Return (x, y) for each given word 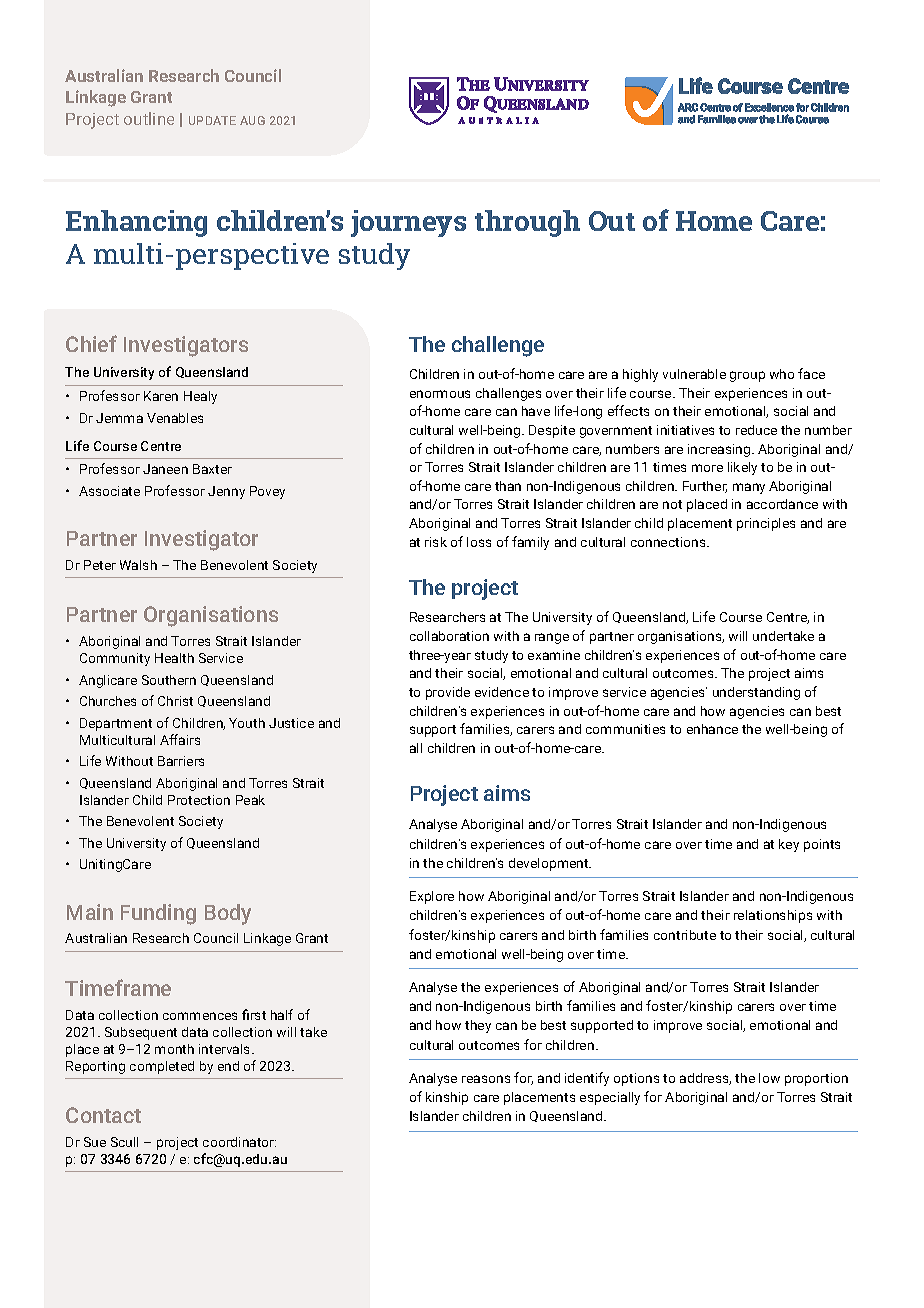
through (527, 223)
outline (149, 118)
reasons (486, 1079)
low (769, 1078)
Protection (199, 800)
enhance (712, 729)
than (508, 486)
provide (448, 693)
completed (162, 1067)
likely (742, 468)
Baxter (212, 469)
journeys (408, 223)
